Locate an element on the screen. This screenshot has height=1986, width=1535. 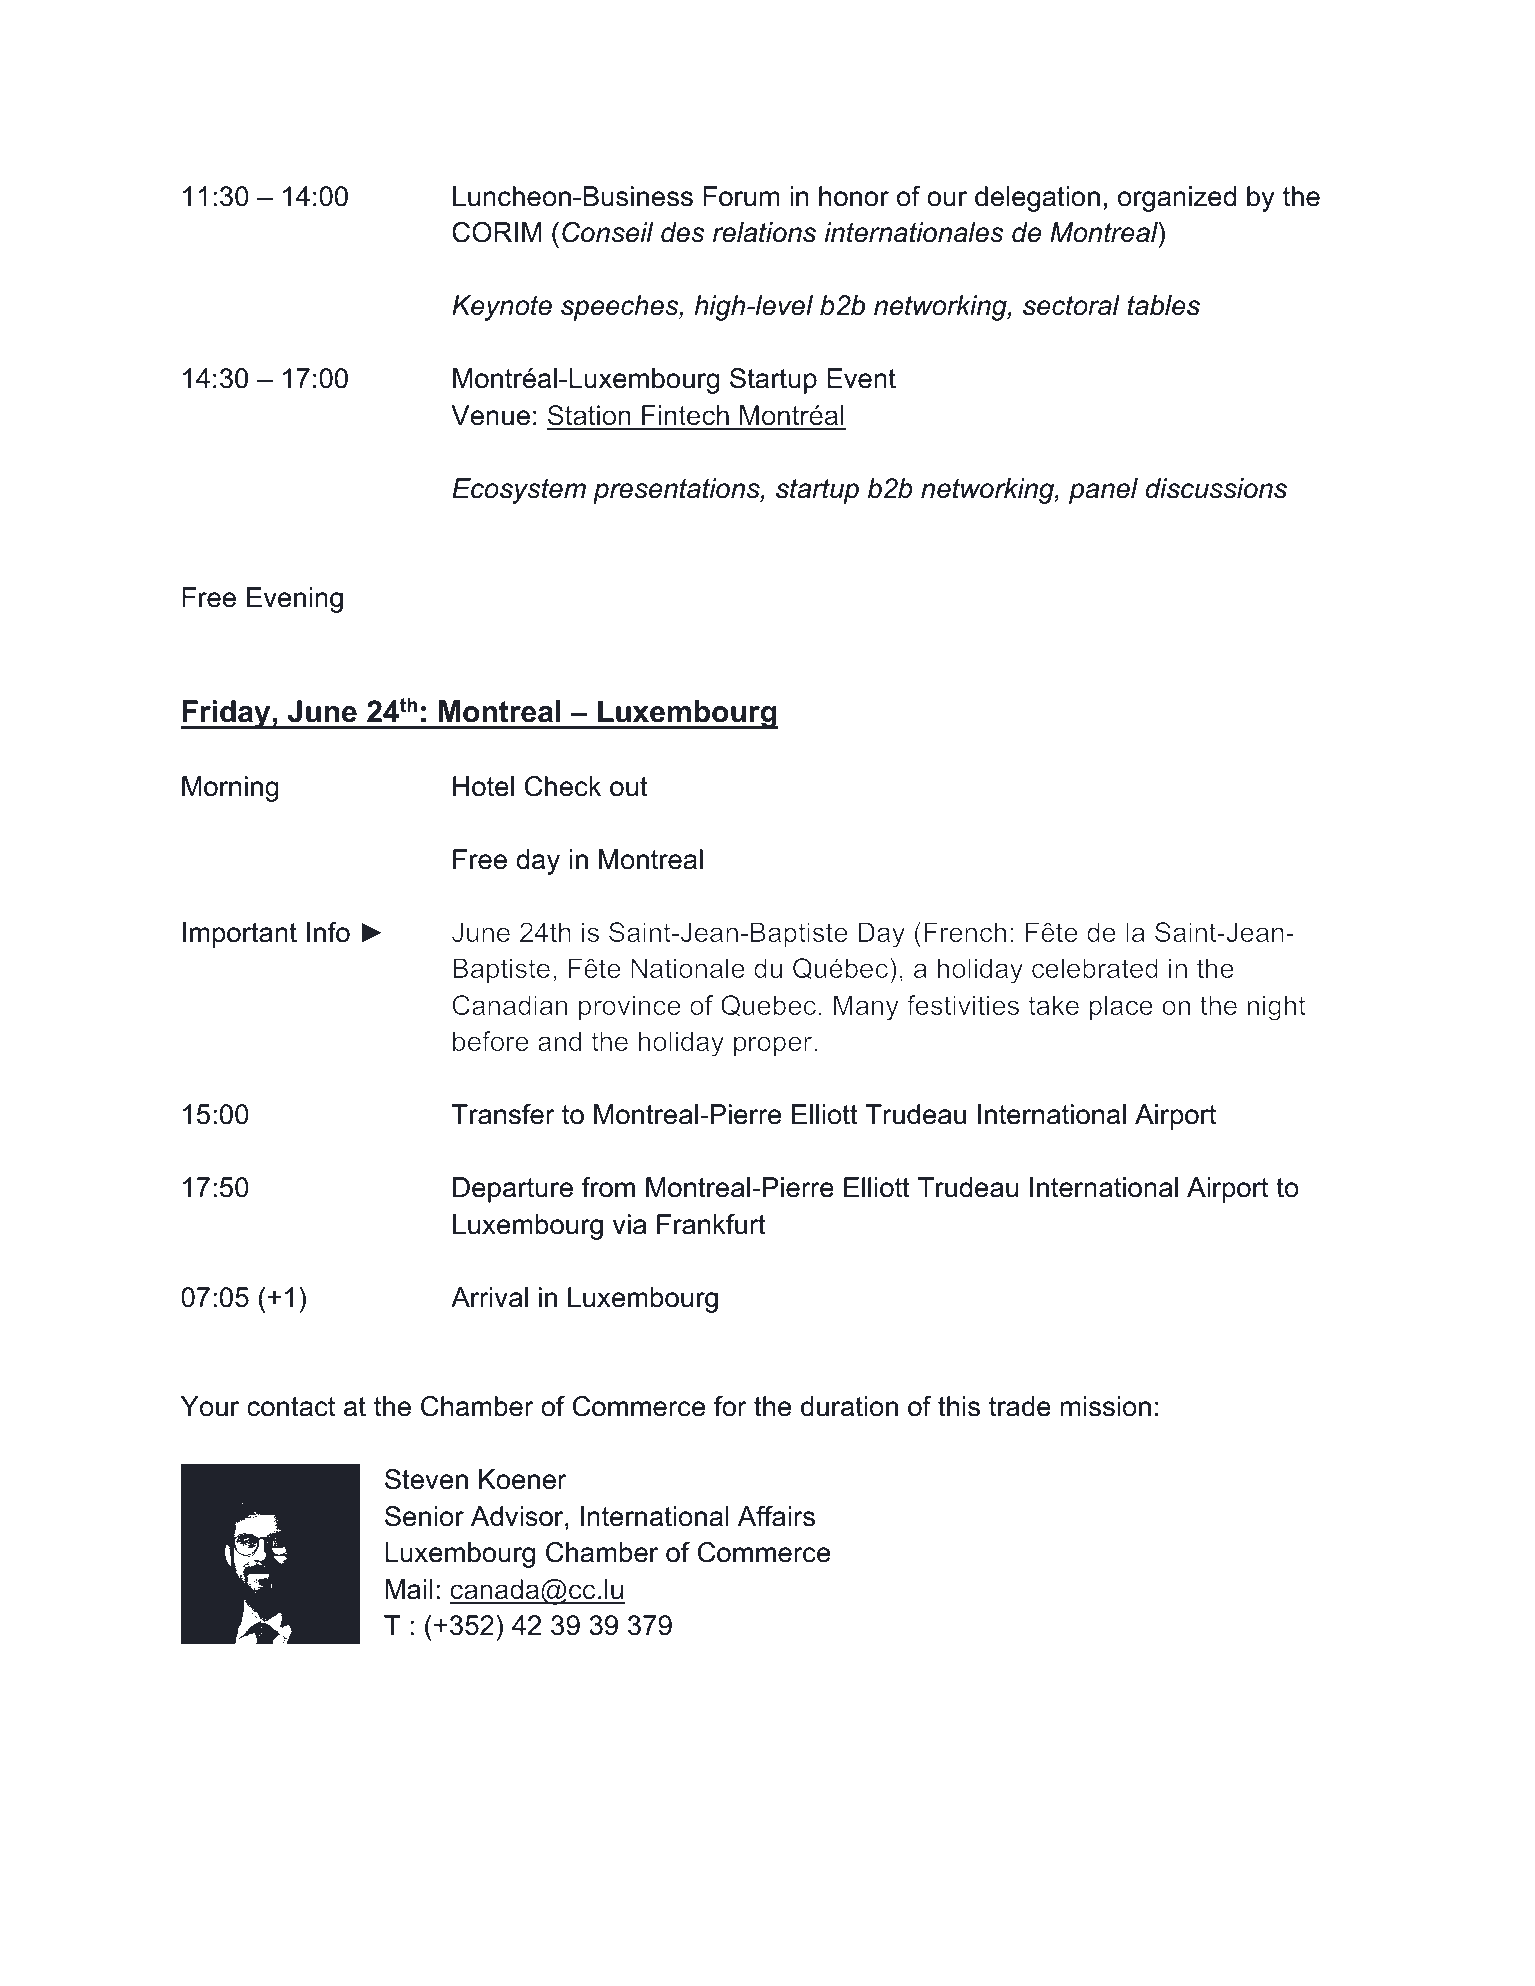
panel is located at coordinates (1103, 491).
